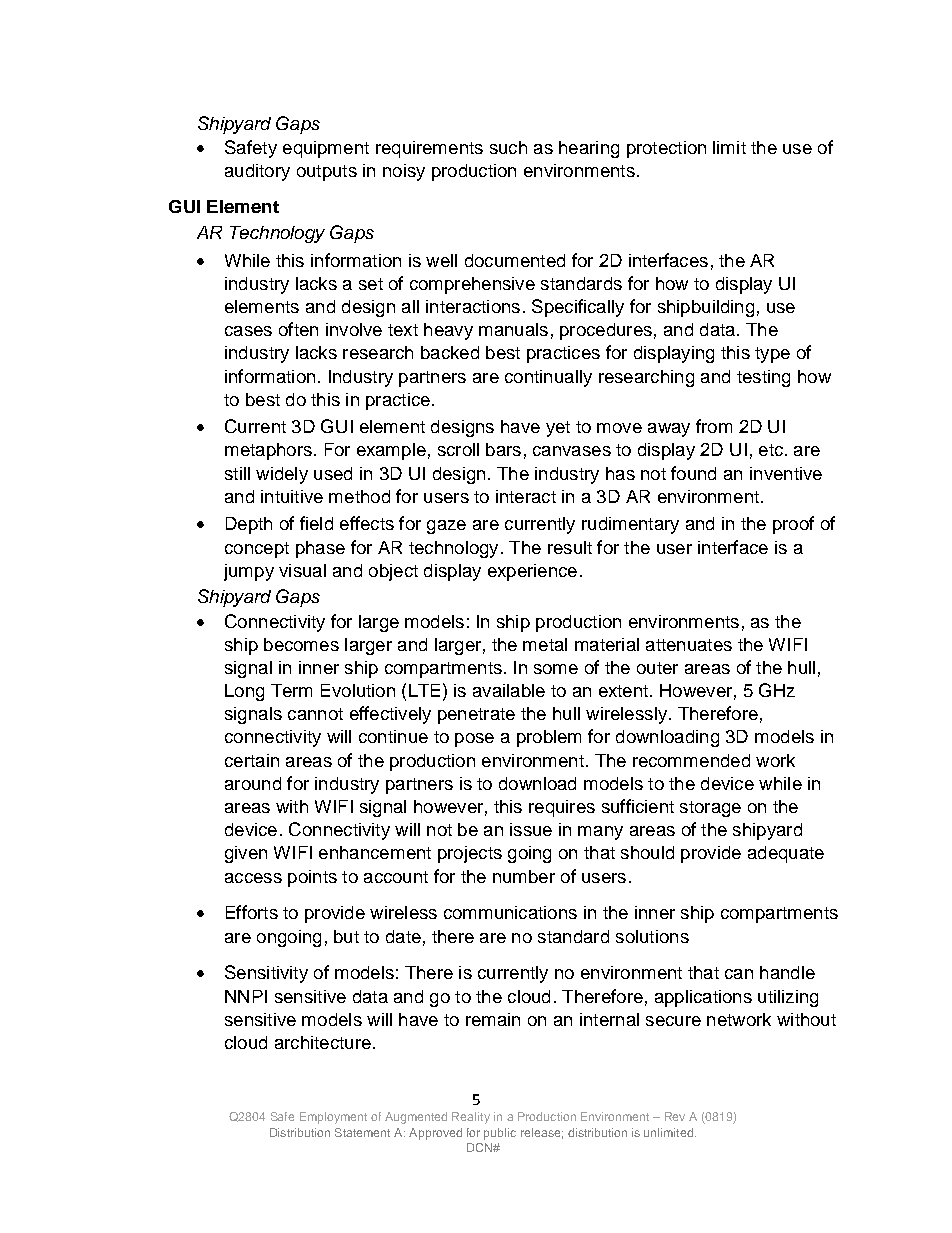  Describe the element at coordinates (312, 878) in the image. I see `points` at that location.
